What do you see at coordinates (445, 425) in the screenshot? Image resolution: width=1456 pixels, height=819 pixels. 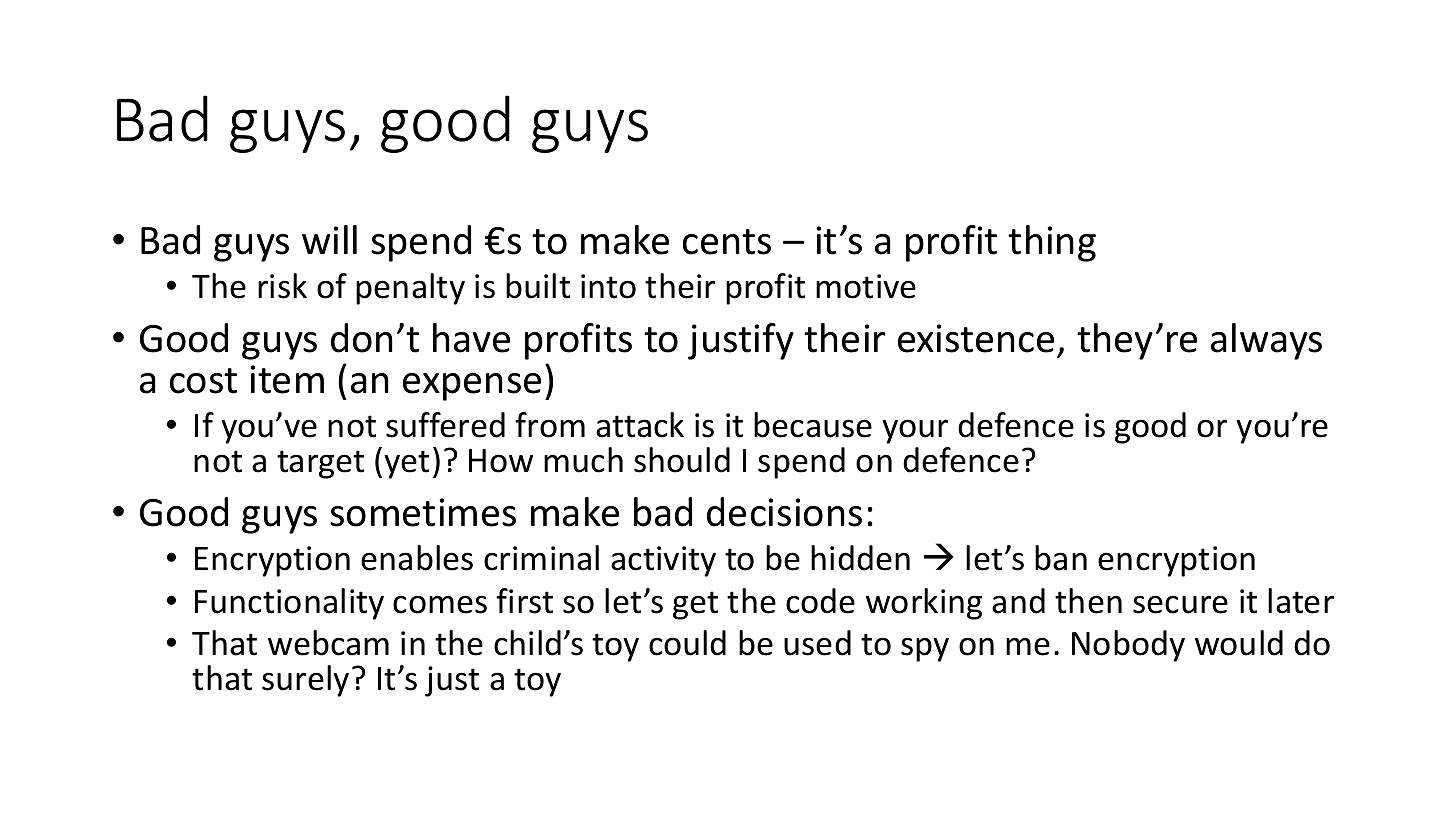 I see `suffered` at bounding box center [445, 425].
